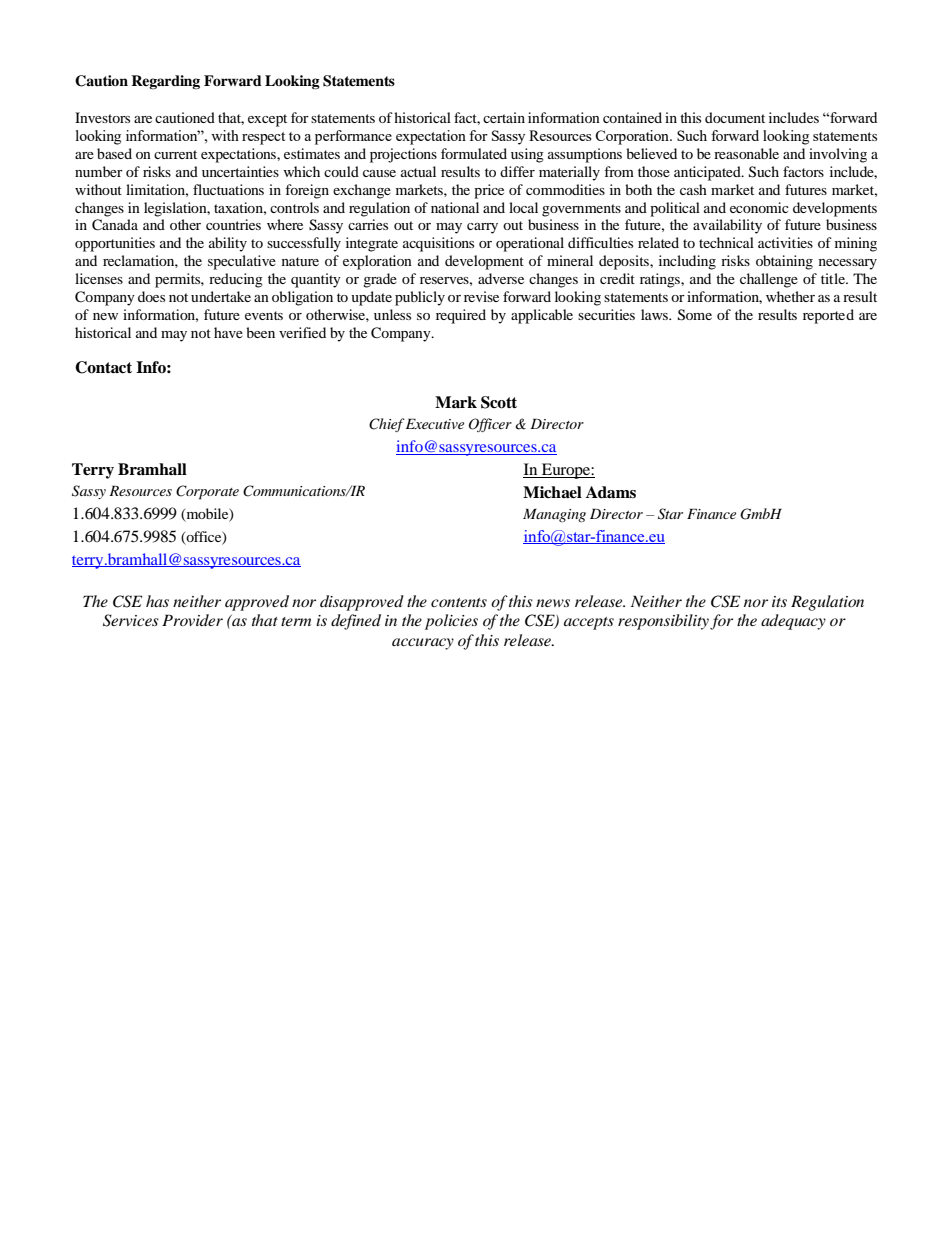 The width and height of the page is (952, 1233). Describe the element at coordinates (233, 224) in the page. I see `countries` at that location.
